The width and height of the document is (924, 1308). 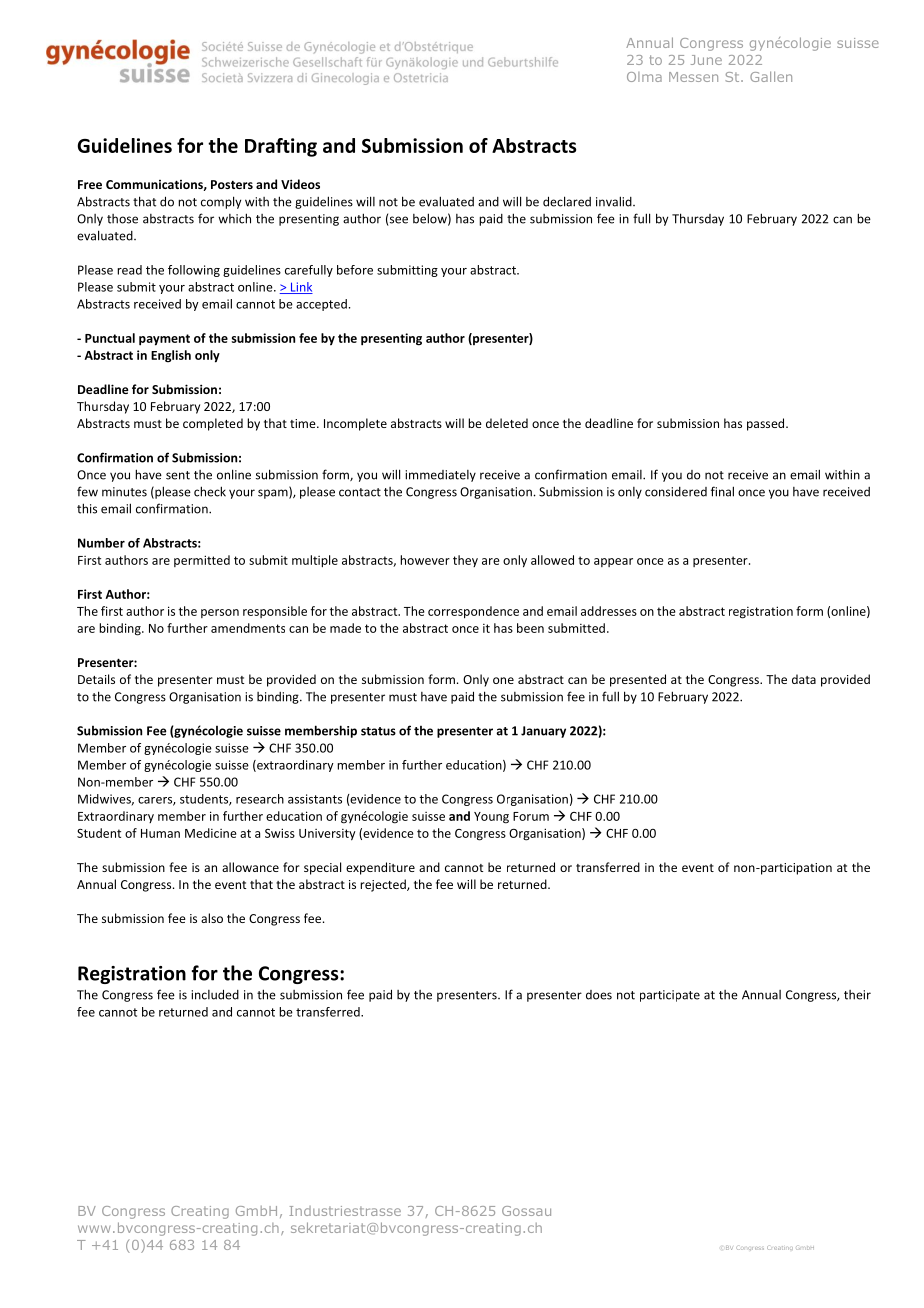 I want to click on they, so click(x=465, y=561).
